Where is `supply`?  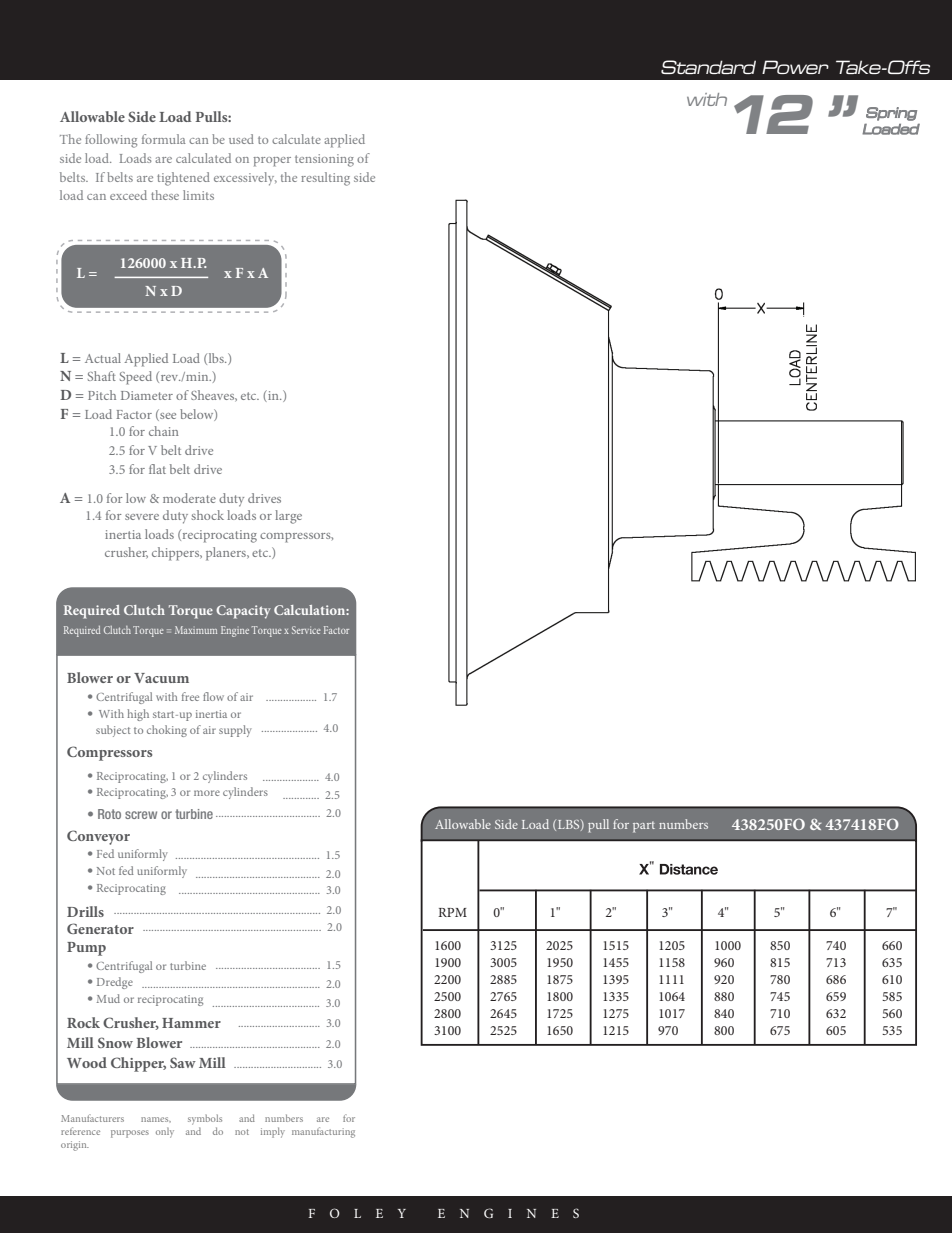 supply is located at coordinates (235, 731).
